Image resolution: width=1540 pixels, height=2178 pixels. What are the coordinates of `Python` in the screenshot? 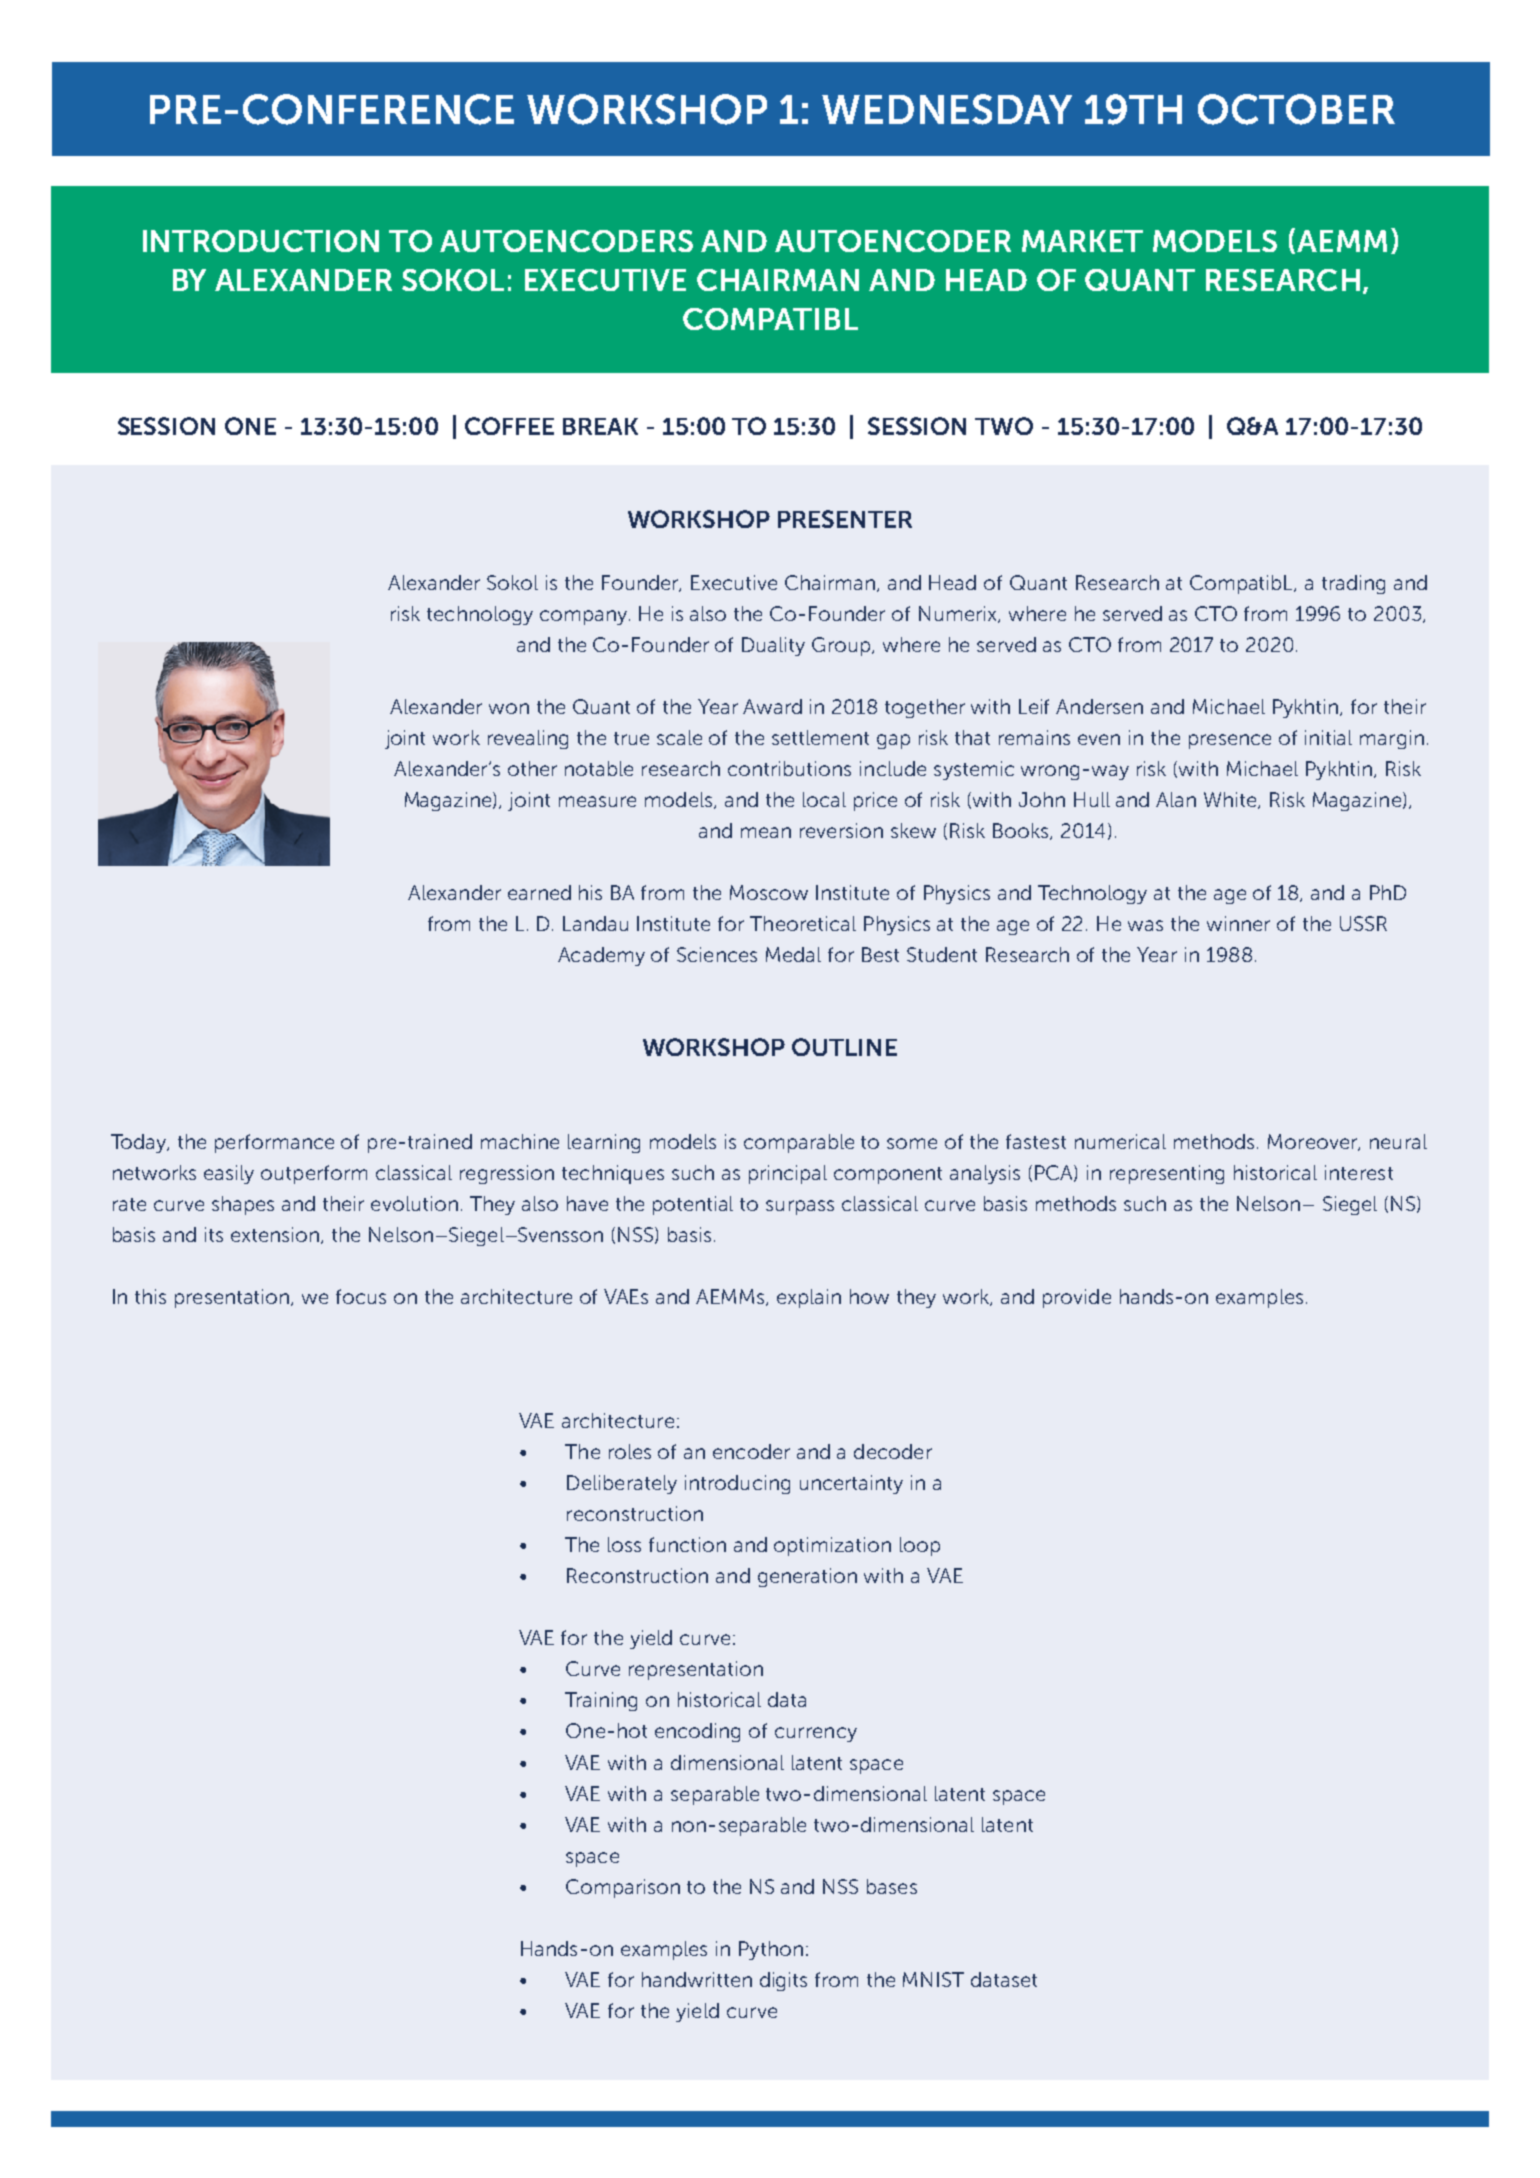 It's located at (771, 1950).
